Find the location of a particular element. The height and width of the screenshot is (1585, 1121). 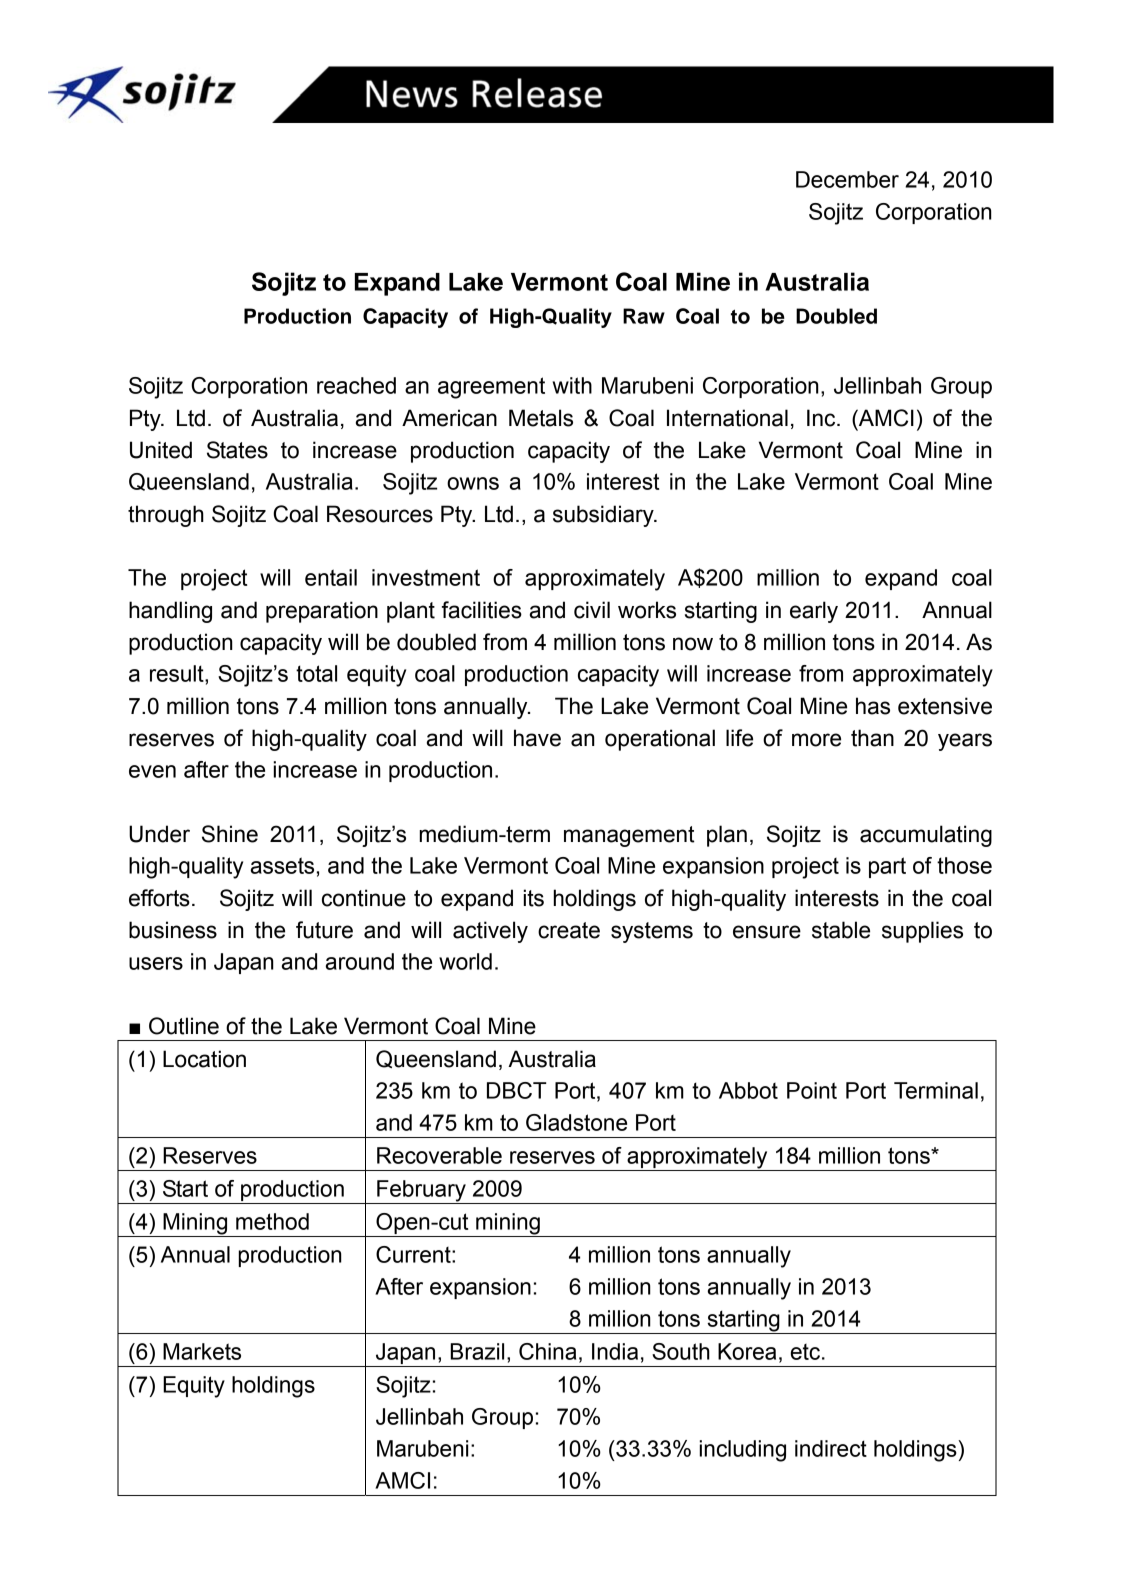

States is located at coordinates (237, 450).
